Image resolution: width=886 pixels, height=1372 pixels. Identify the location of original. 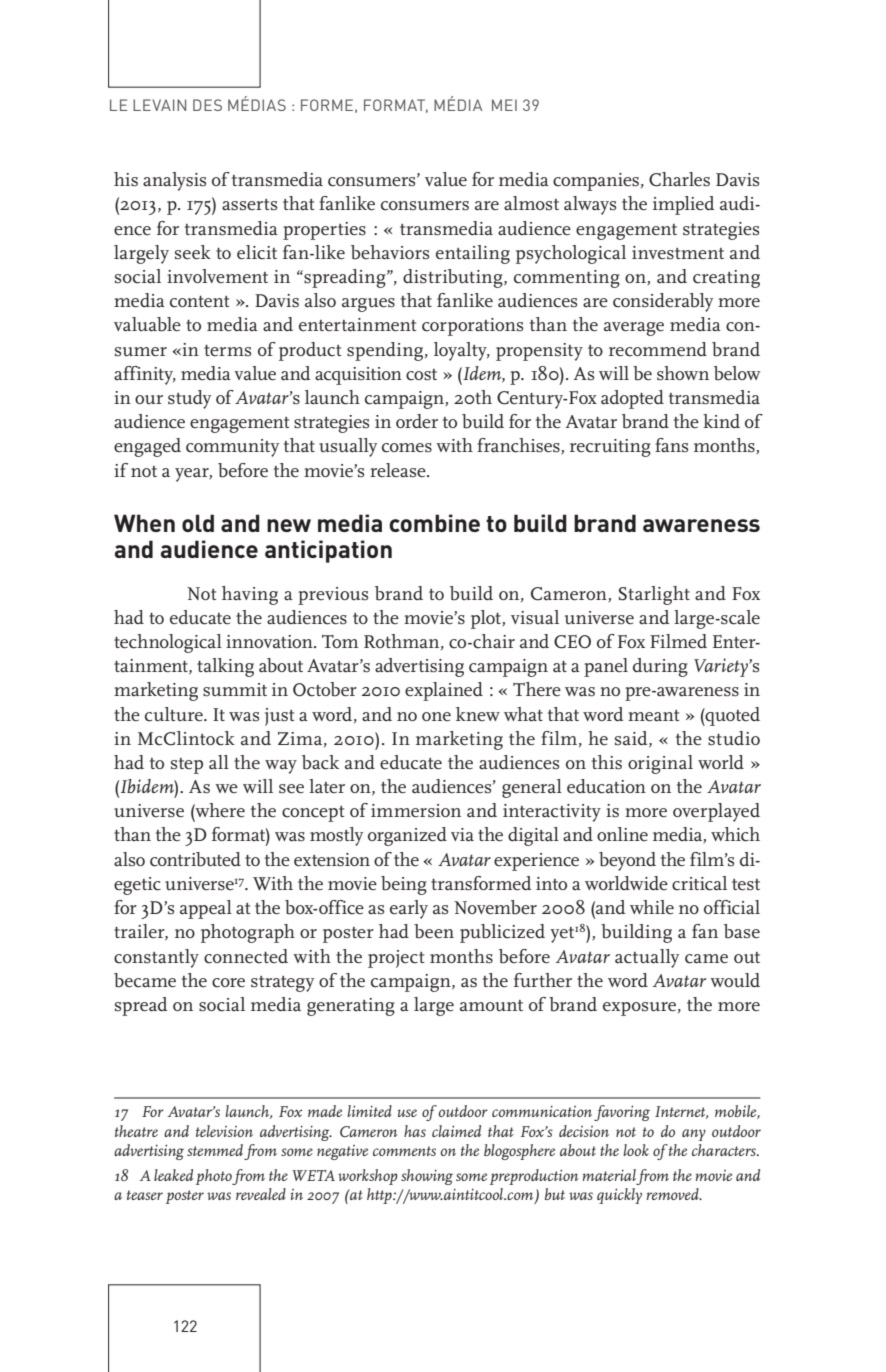
(660, 764).
